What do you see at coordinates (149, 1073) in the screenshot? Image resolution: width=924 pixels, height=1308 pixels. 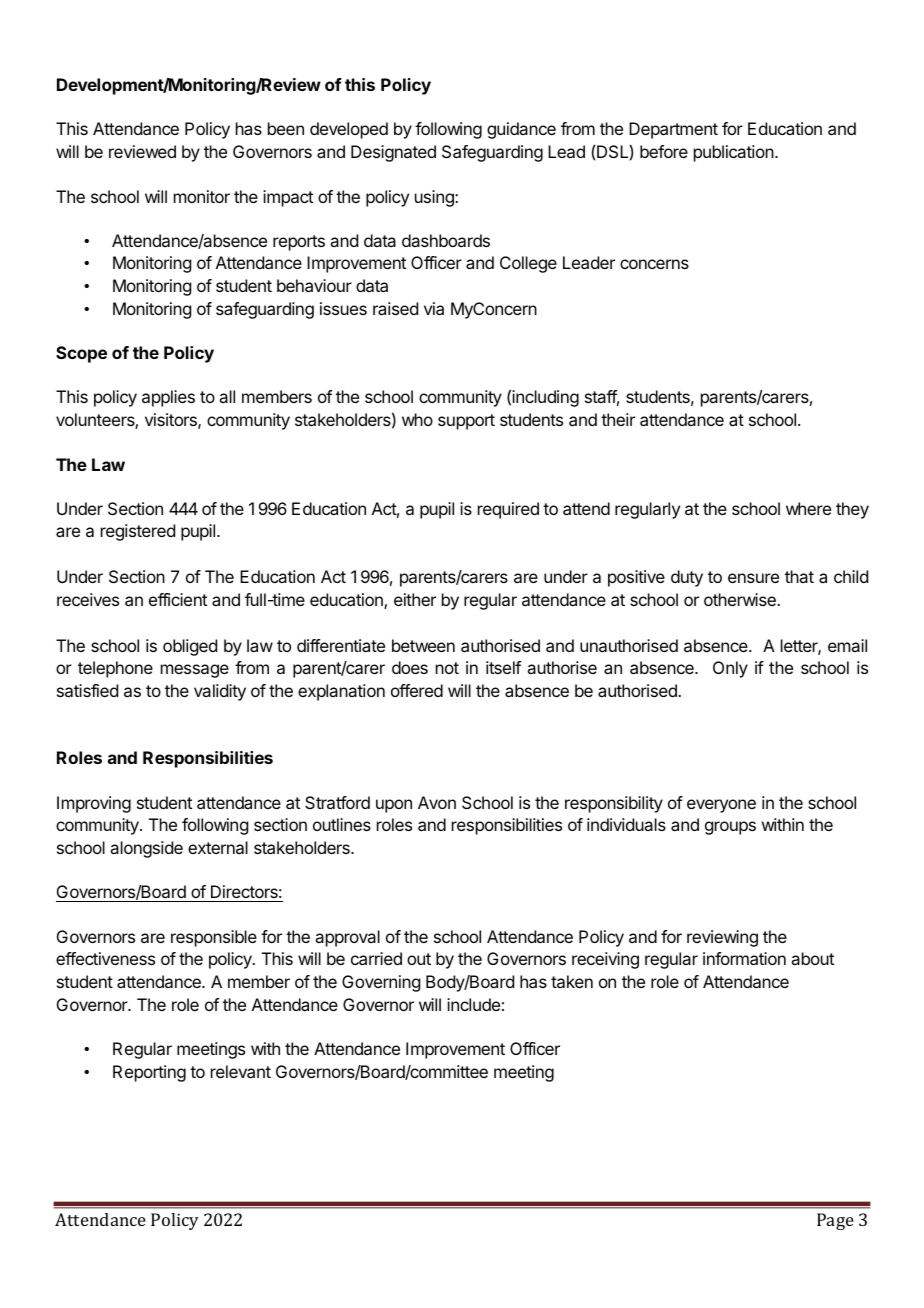 I see `Reporting` at bounding box center [149, 1073].
